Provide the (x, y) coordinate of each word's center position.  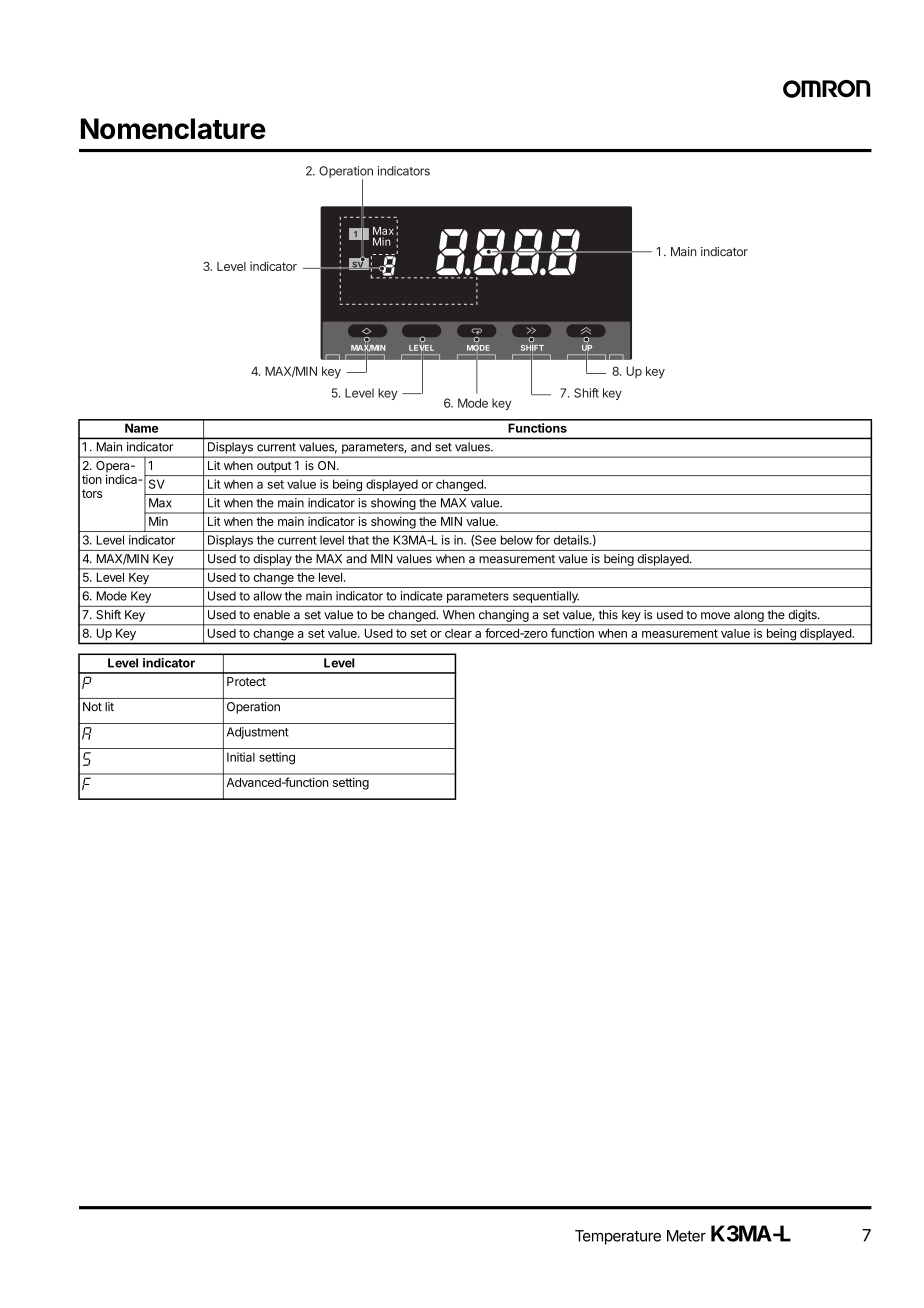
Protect (246, 681)
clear (458, 633)
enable (271, 615)
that (358, 540)
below (517, 540)
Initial (241, 757)
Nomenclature (173, 128)
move (715, 616)
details (572, 540)
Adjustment (258, 733)
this (608, 615)
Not (92, 707)
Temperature (618, 1237)
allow (267, 596)
